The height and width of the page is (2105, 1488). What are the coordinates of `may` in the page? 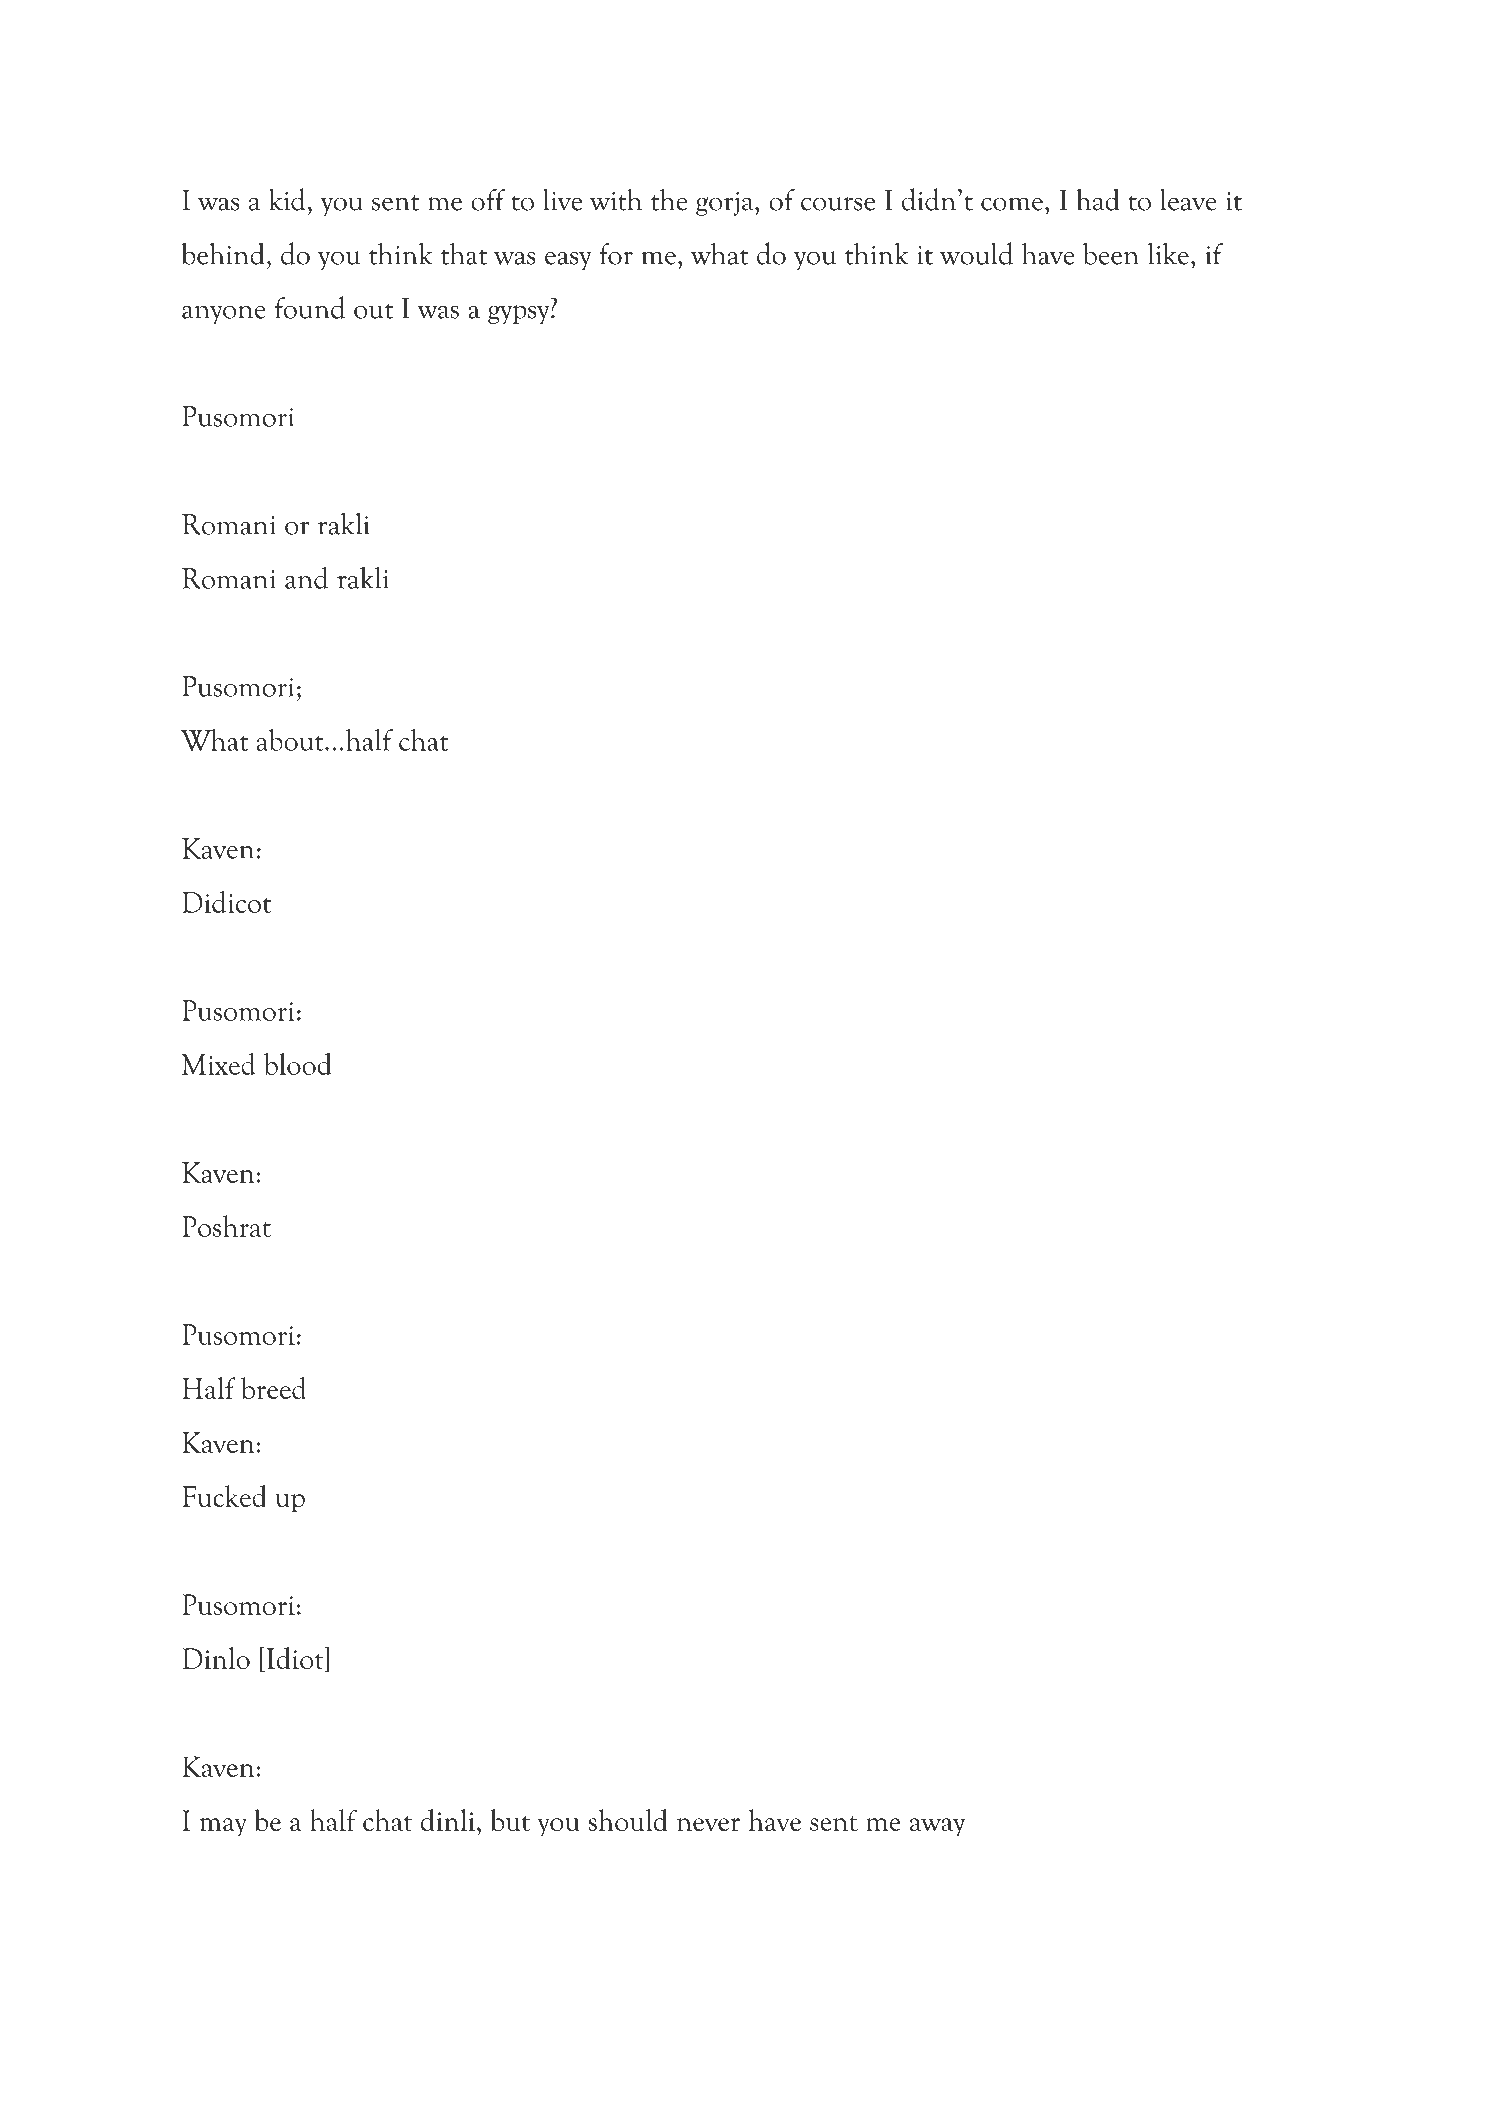 It's located at (223, 1827).
